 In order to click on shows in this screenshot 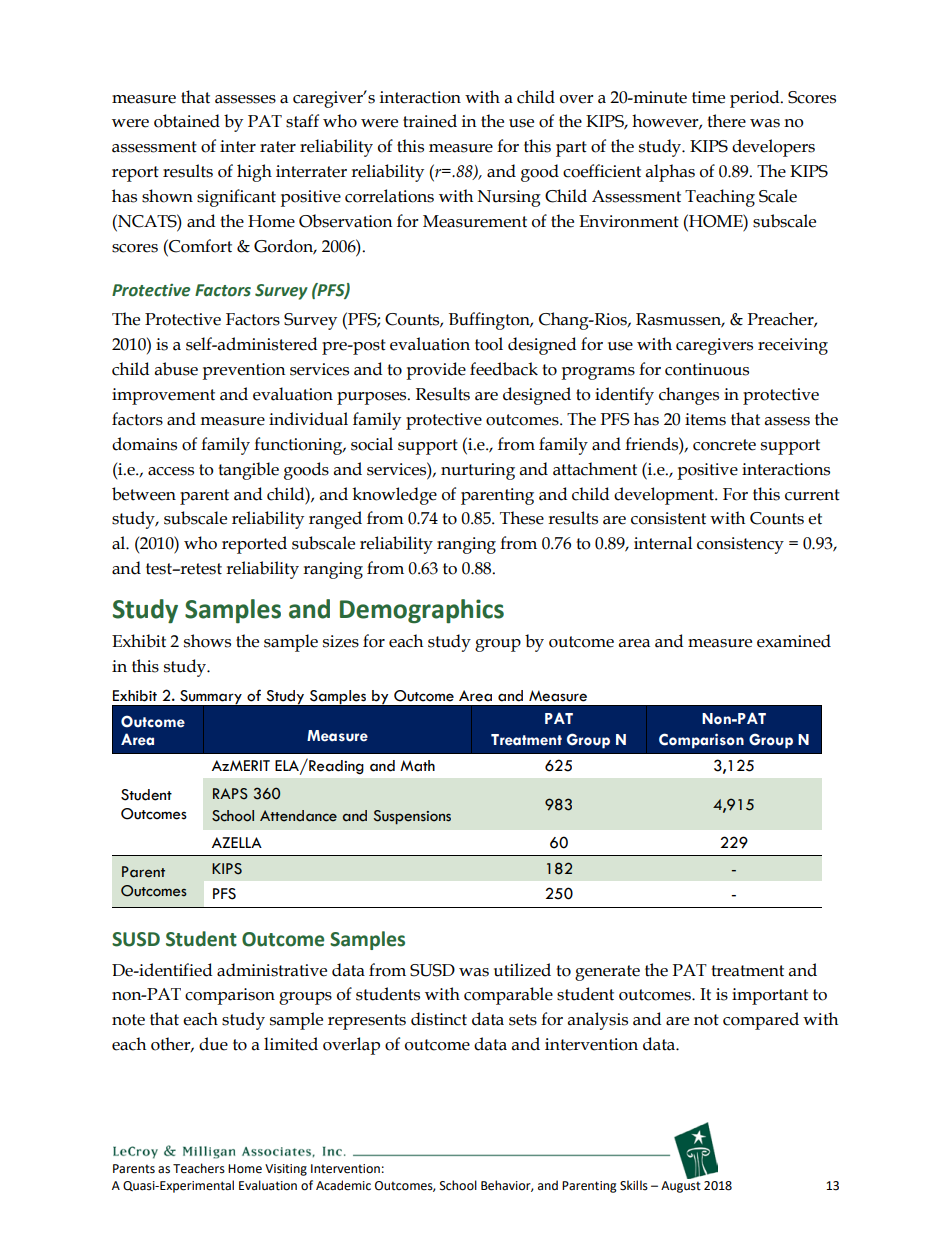, I will do `click(207, 641)`.
